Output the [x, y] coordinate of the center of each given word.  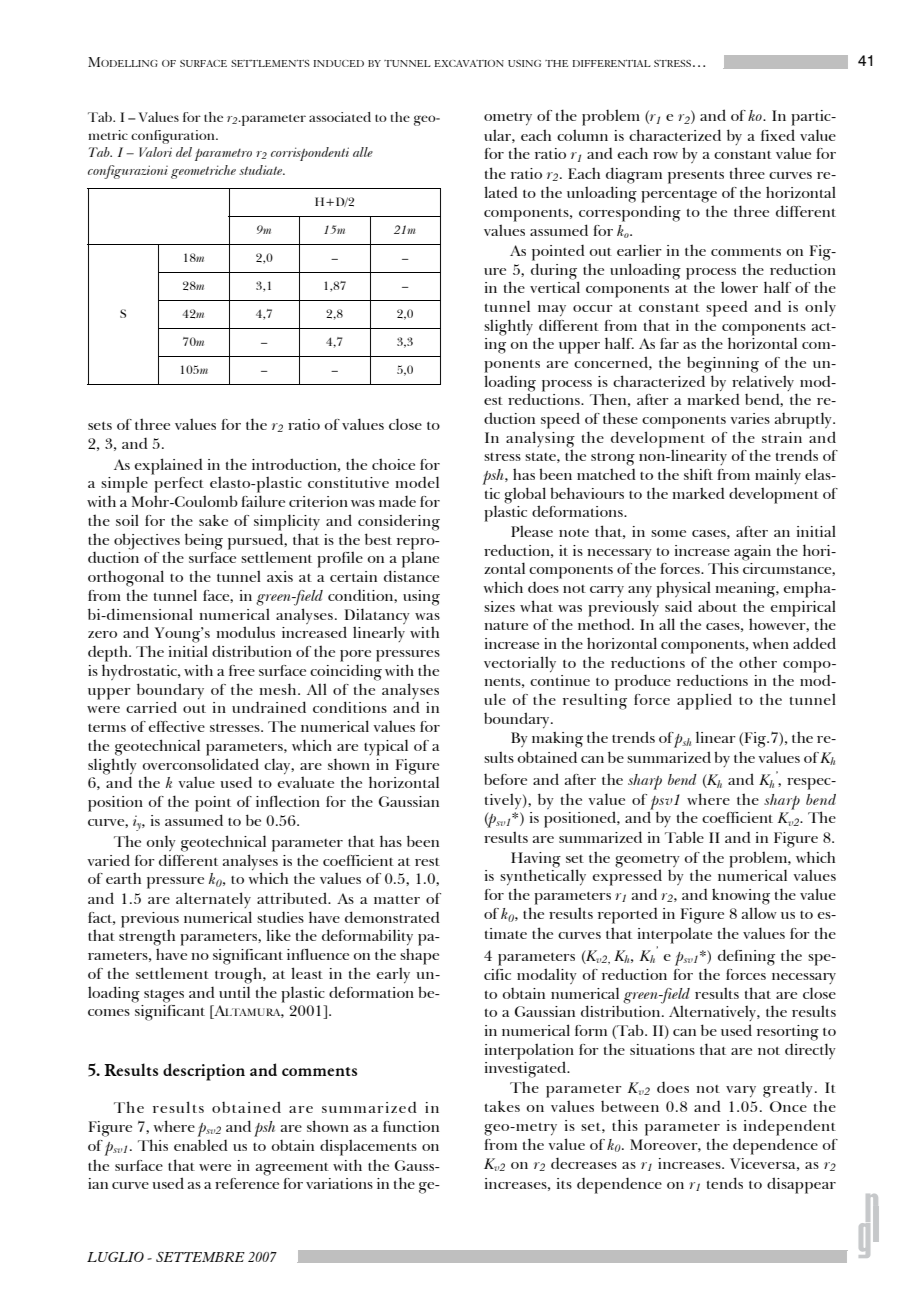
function [411, 1126]
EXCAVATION [469, 63]
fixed [778, 135]
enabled [201, 1145]
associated [340, 117]
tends [725, 1183]
